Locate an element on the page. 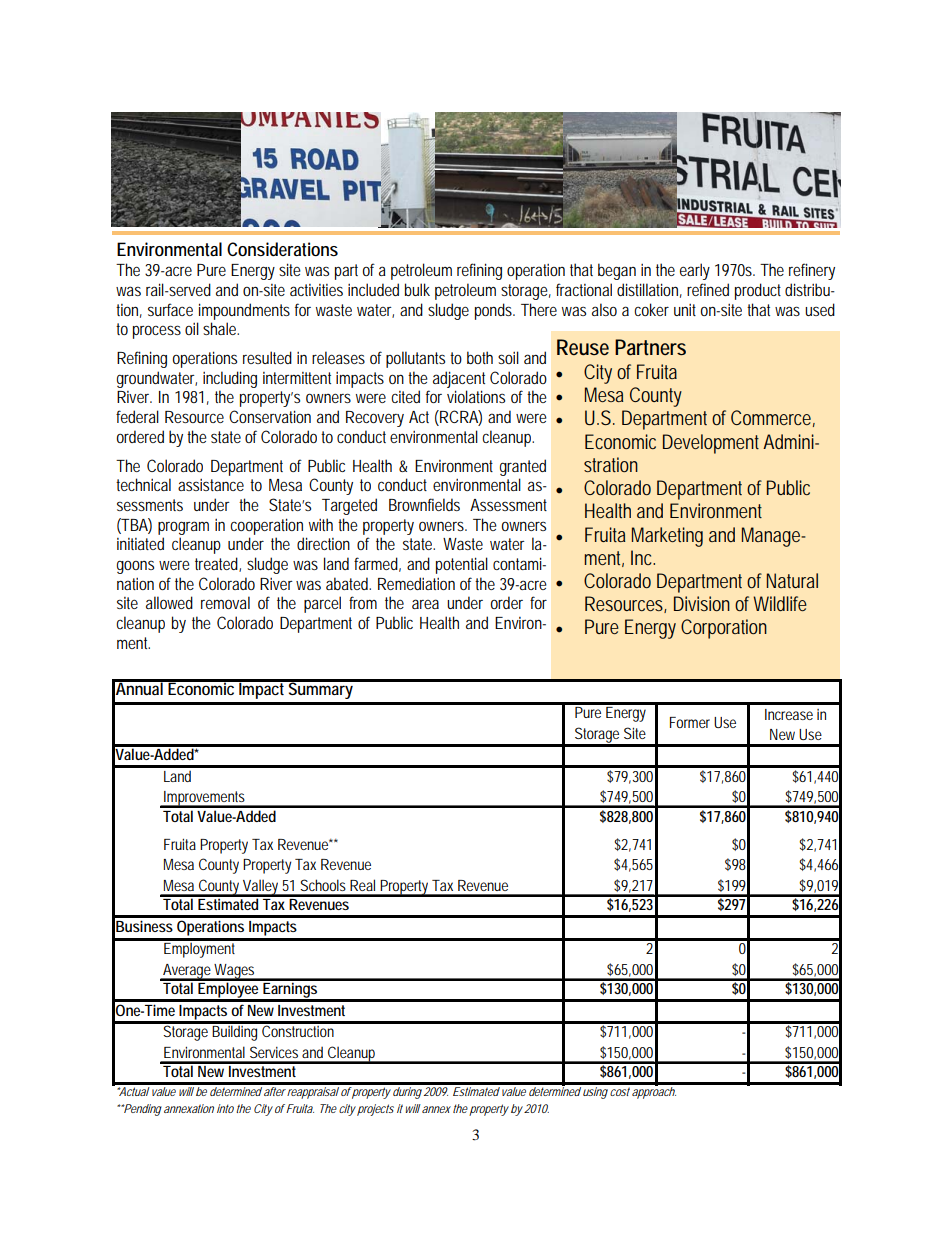  Services is located at coordinates (274, 1052).
